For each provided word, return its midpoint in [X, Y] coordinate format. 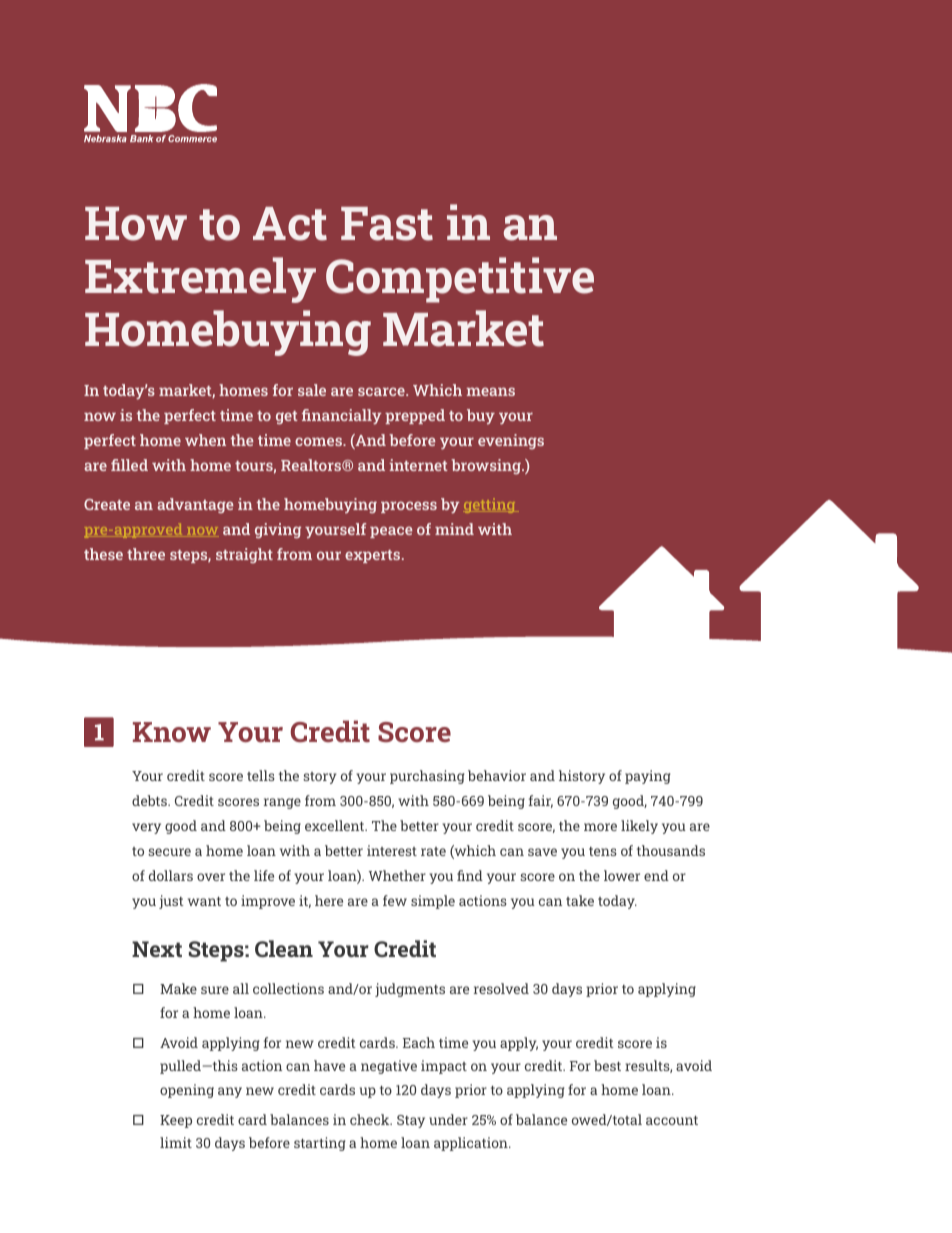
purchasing [427, 777]
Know [172, 732]
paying [648, 777]
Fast [387, 224]
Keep [176, 1121]
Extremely [200, 280]
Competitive [460, 280]
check [371, 1119]
